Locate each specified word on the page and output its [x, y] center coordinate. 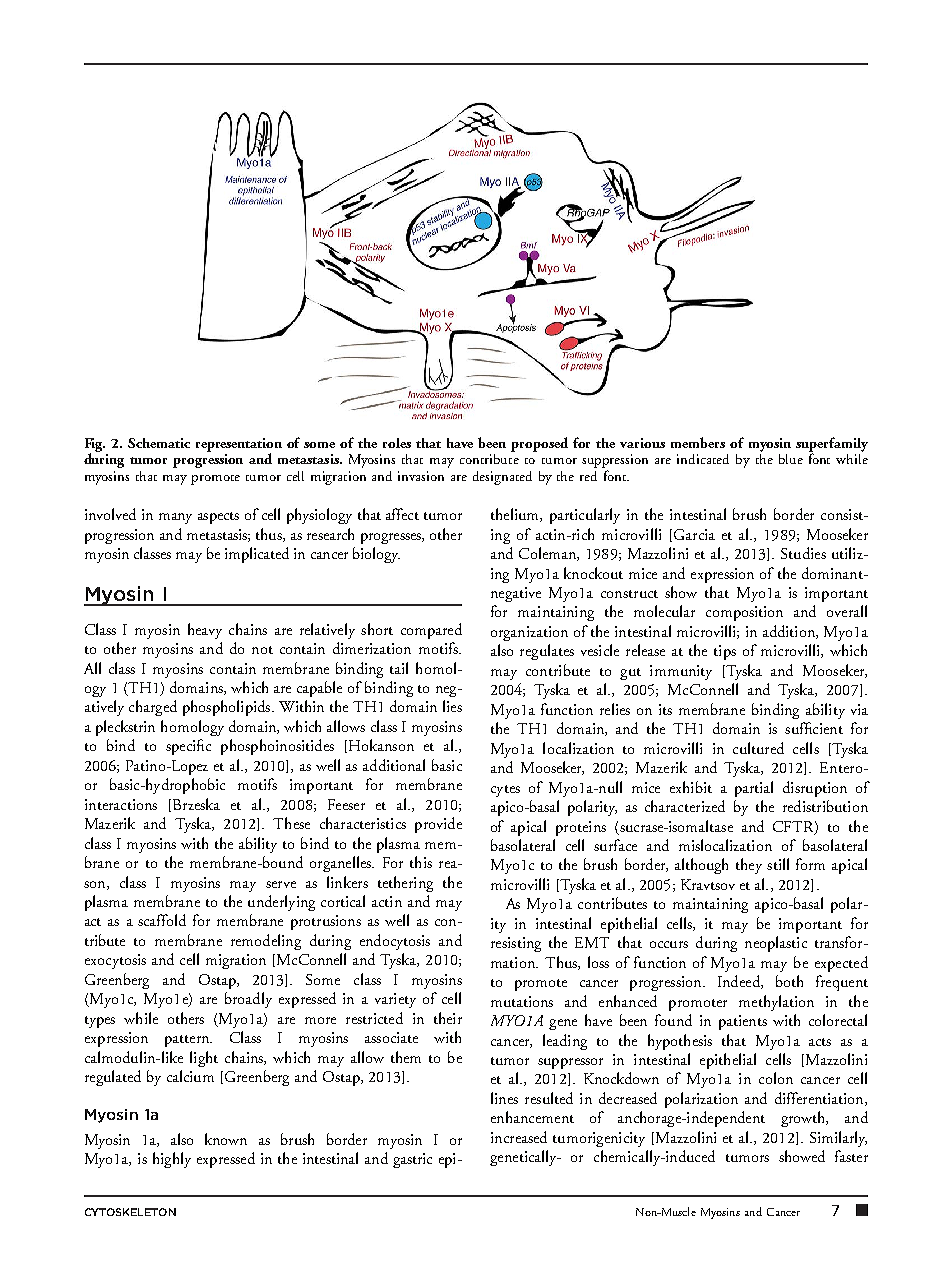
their [448, 1018]
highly [172, 1160]
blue [791, 459]
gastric [412, 1160]
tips [725, 652]
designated [502, 478]
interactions [121, 804]
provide [438, 825]
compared [431, 631]
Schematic [159, 443]
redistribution [825, 806]
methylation [776, 1003]
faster [851, 1156]
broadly [248, 1000]
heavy [205, 631]
